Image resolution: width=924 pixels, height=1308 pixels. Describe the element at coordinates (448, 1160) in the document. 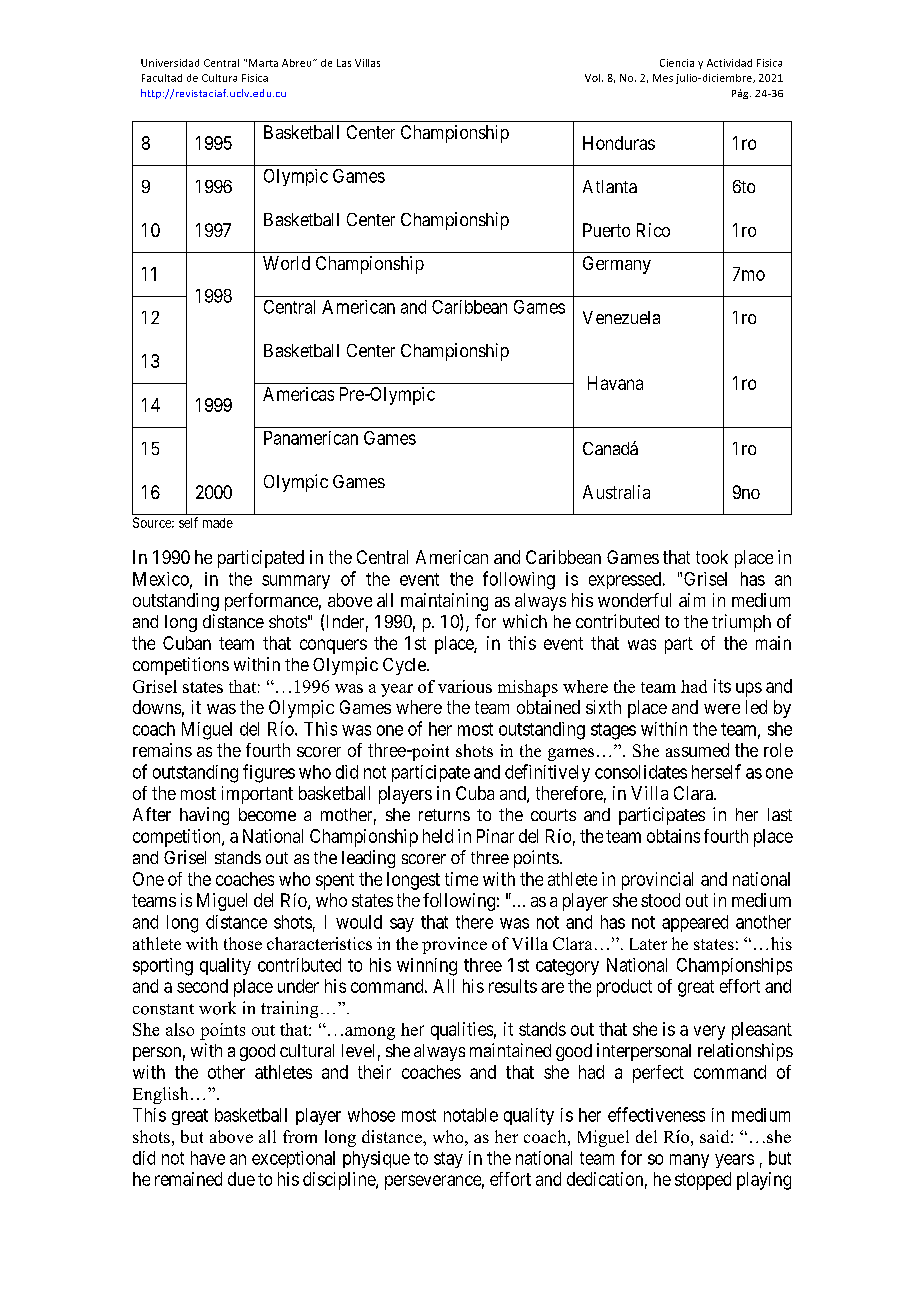

I see `stay` at that location.
